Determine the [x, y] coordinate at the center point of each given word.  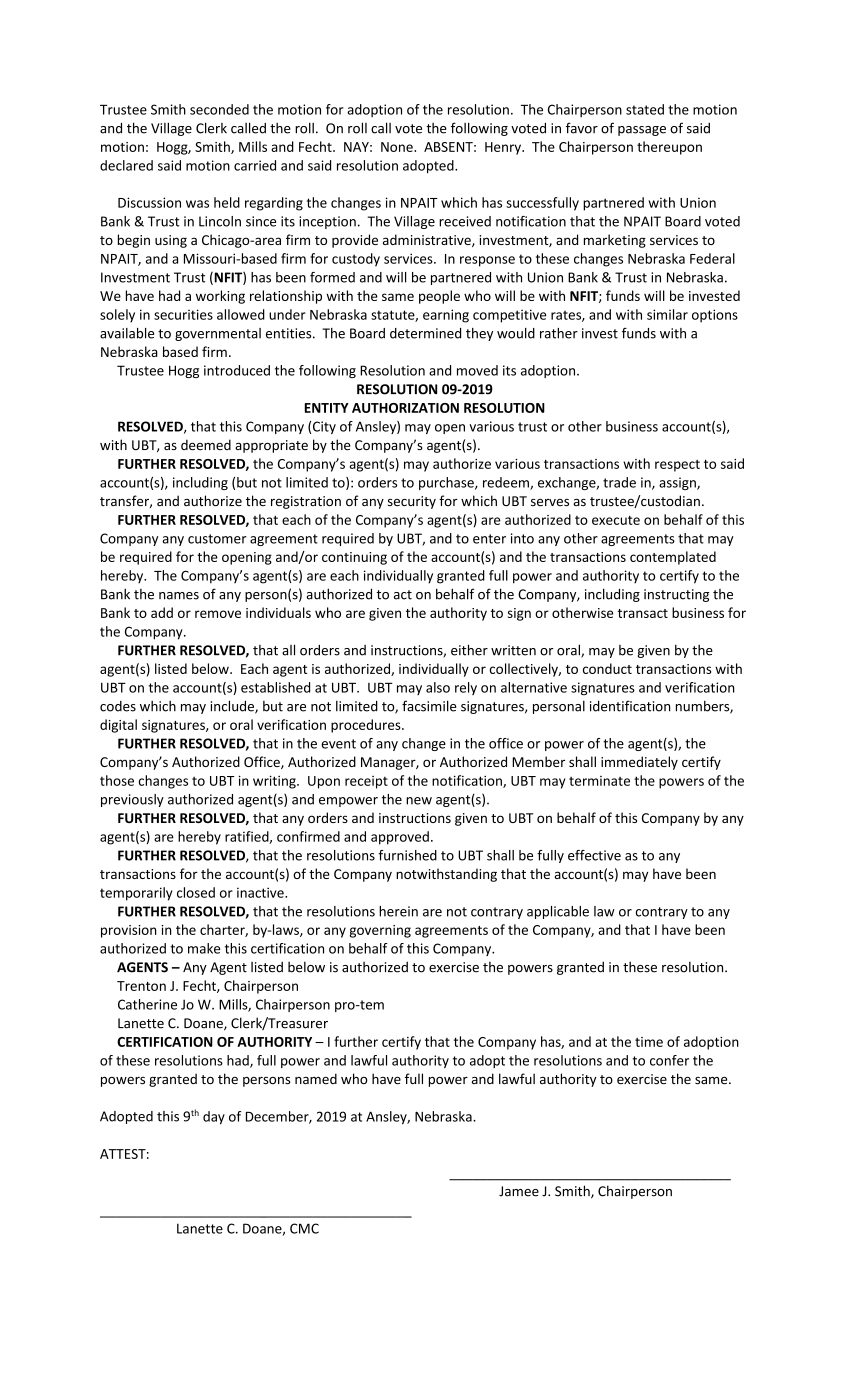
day [214, 1118]
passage [642, 131]
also [438, 687]
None [398, 147]
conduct [607, 668]
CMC [304, 1228]
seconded [219, 109]
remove [218, 614]
